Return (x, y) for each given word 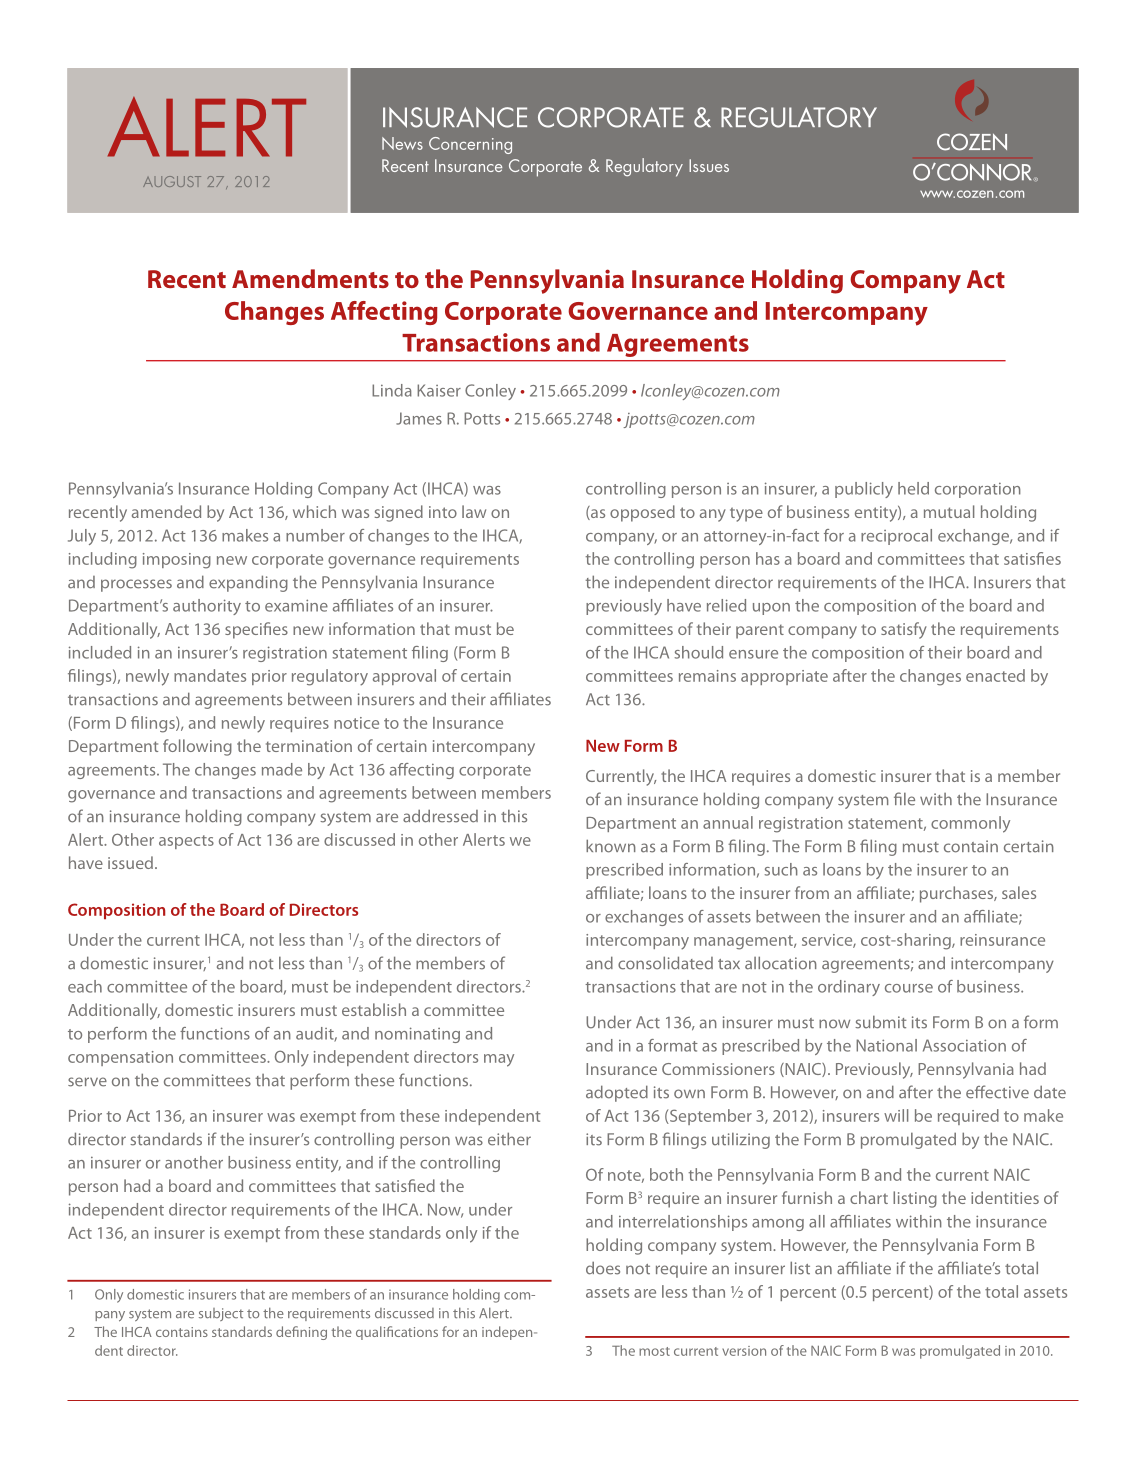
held (913, 488)
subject (221, 1314)
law (474, 511)
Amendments (310, 278)
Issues (709, 165)
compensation (120, 1058)
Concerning (470, 145)
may (499, 1060)
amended (166, 511)
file (904, 799)
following (197, 747)
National (886, 1045)
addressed (440, 816)
